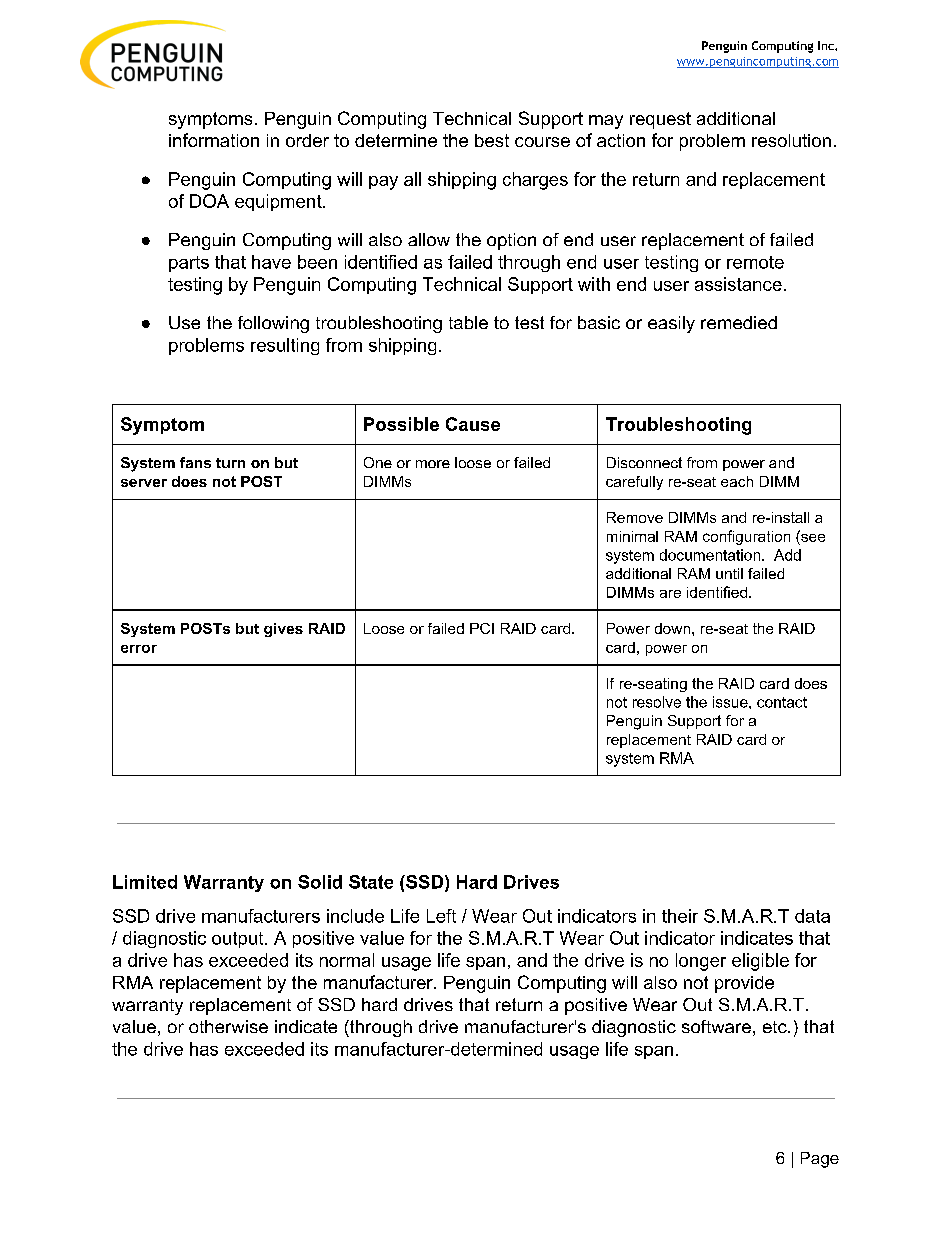 The image size is (952, 1233). Describe the element at coordinates (791, 140) in the image. I see `resolution` at that location.
